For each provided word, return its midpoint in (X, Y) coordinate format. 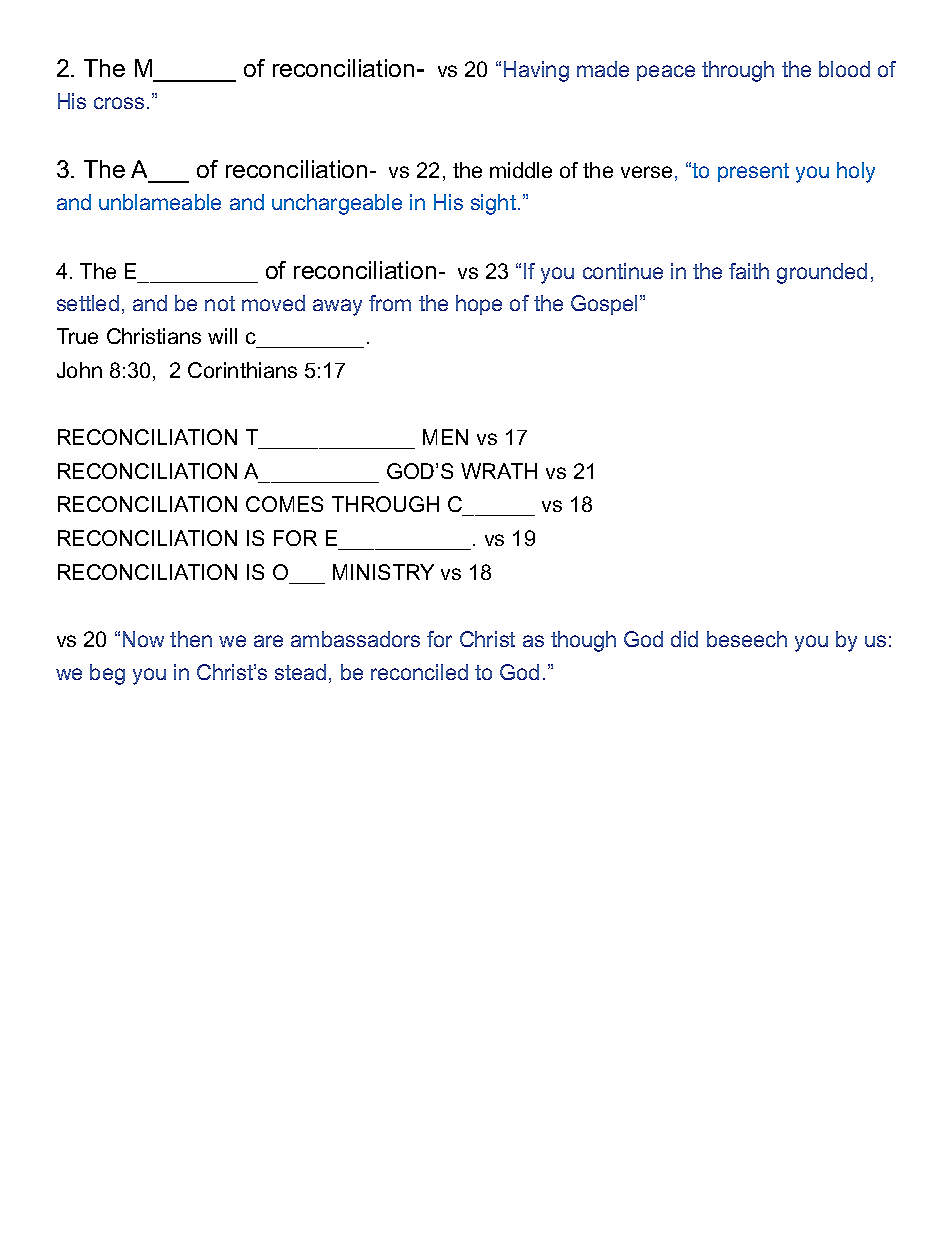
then (191, 639)
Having (536, 71)
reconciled (419, 672)
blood (844, 69)
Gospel (604, 305)
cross (119, 103)
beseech (747, 639)
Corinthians (242, 370)
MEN (445, 437)
